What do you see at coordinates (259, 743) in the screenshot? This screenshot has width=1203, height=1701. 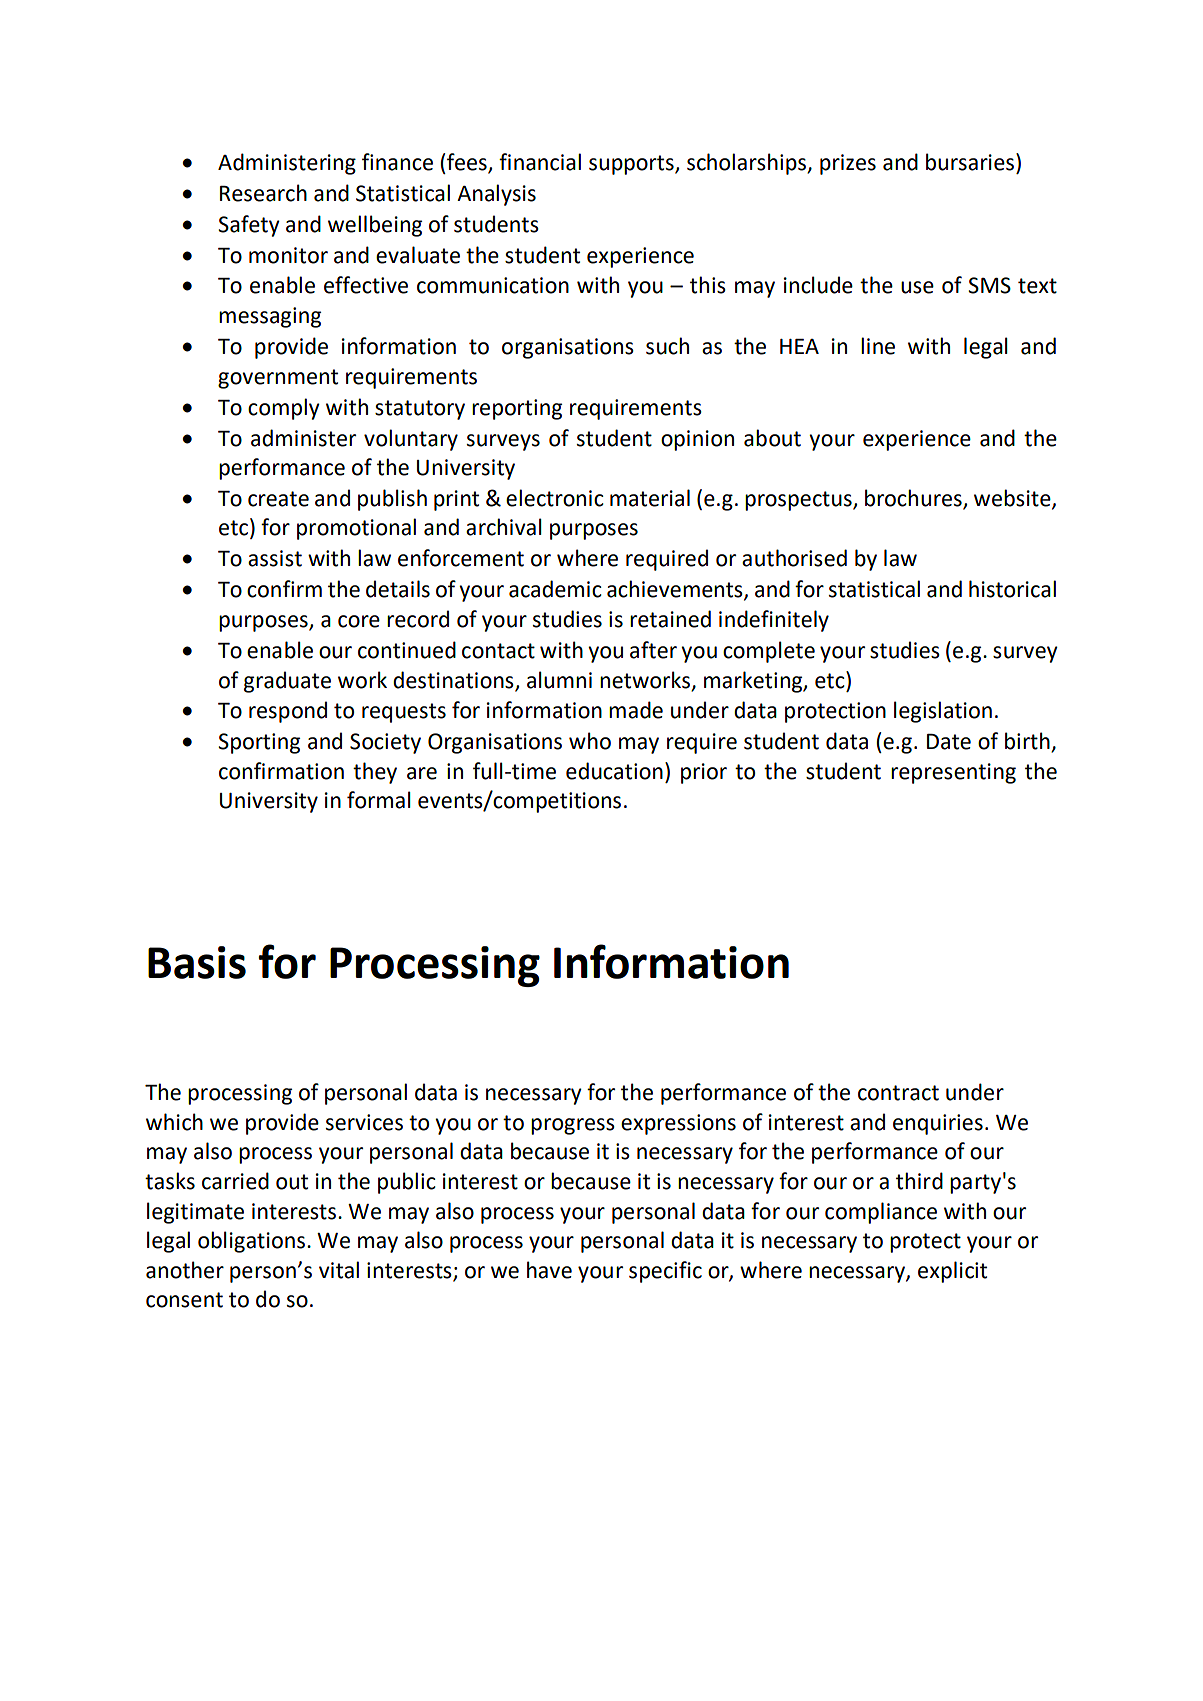 I see `Sporting` at bounding box center [259, 743].
